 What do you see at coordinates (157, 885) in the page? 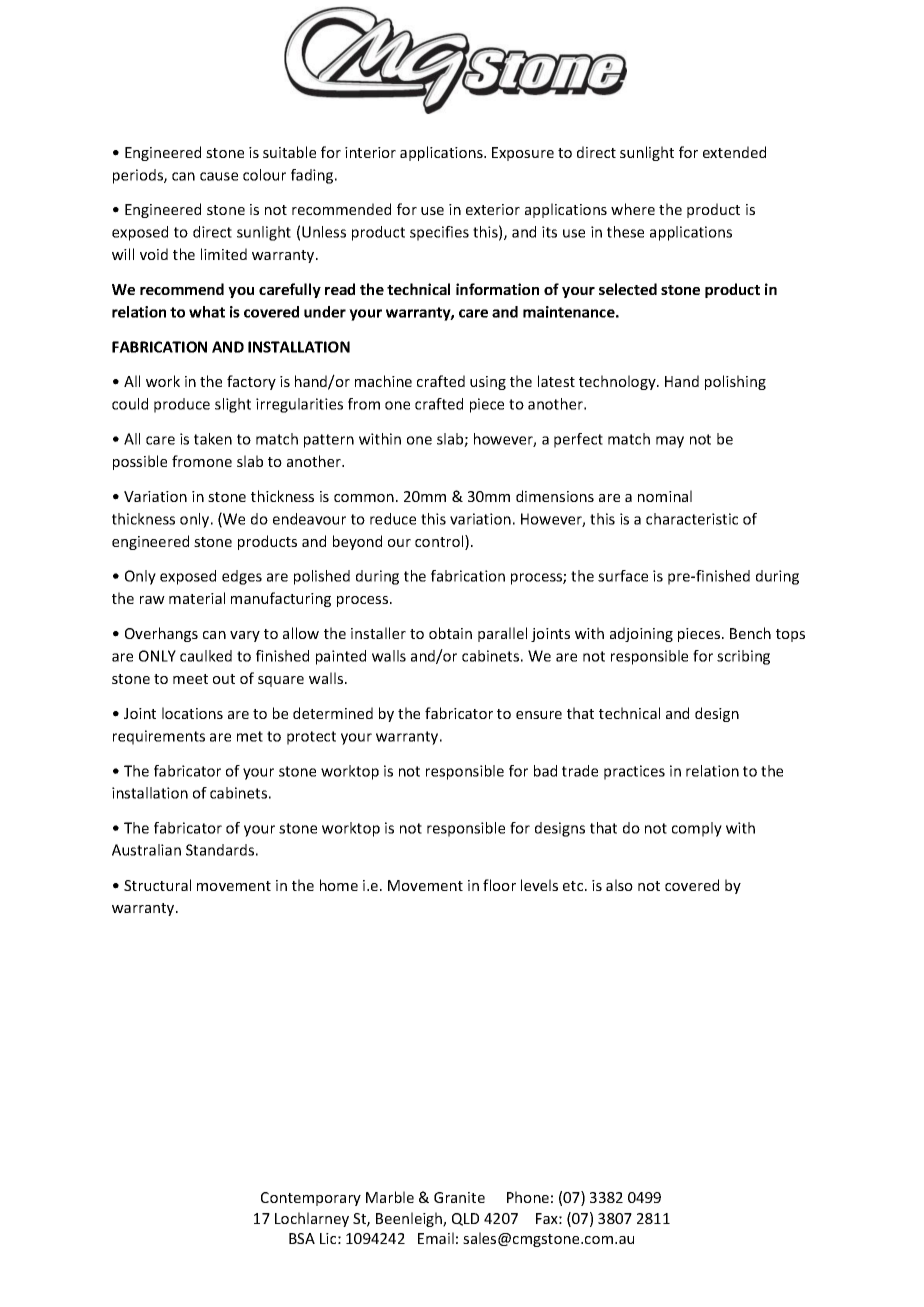
I see `Structural` at bounding box center [157, 885].
